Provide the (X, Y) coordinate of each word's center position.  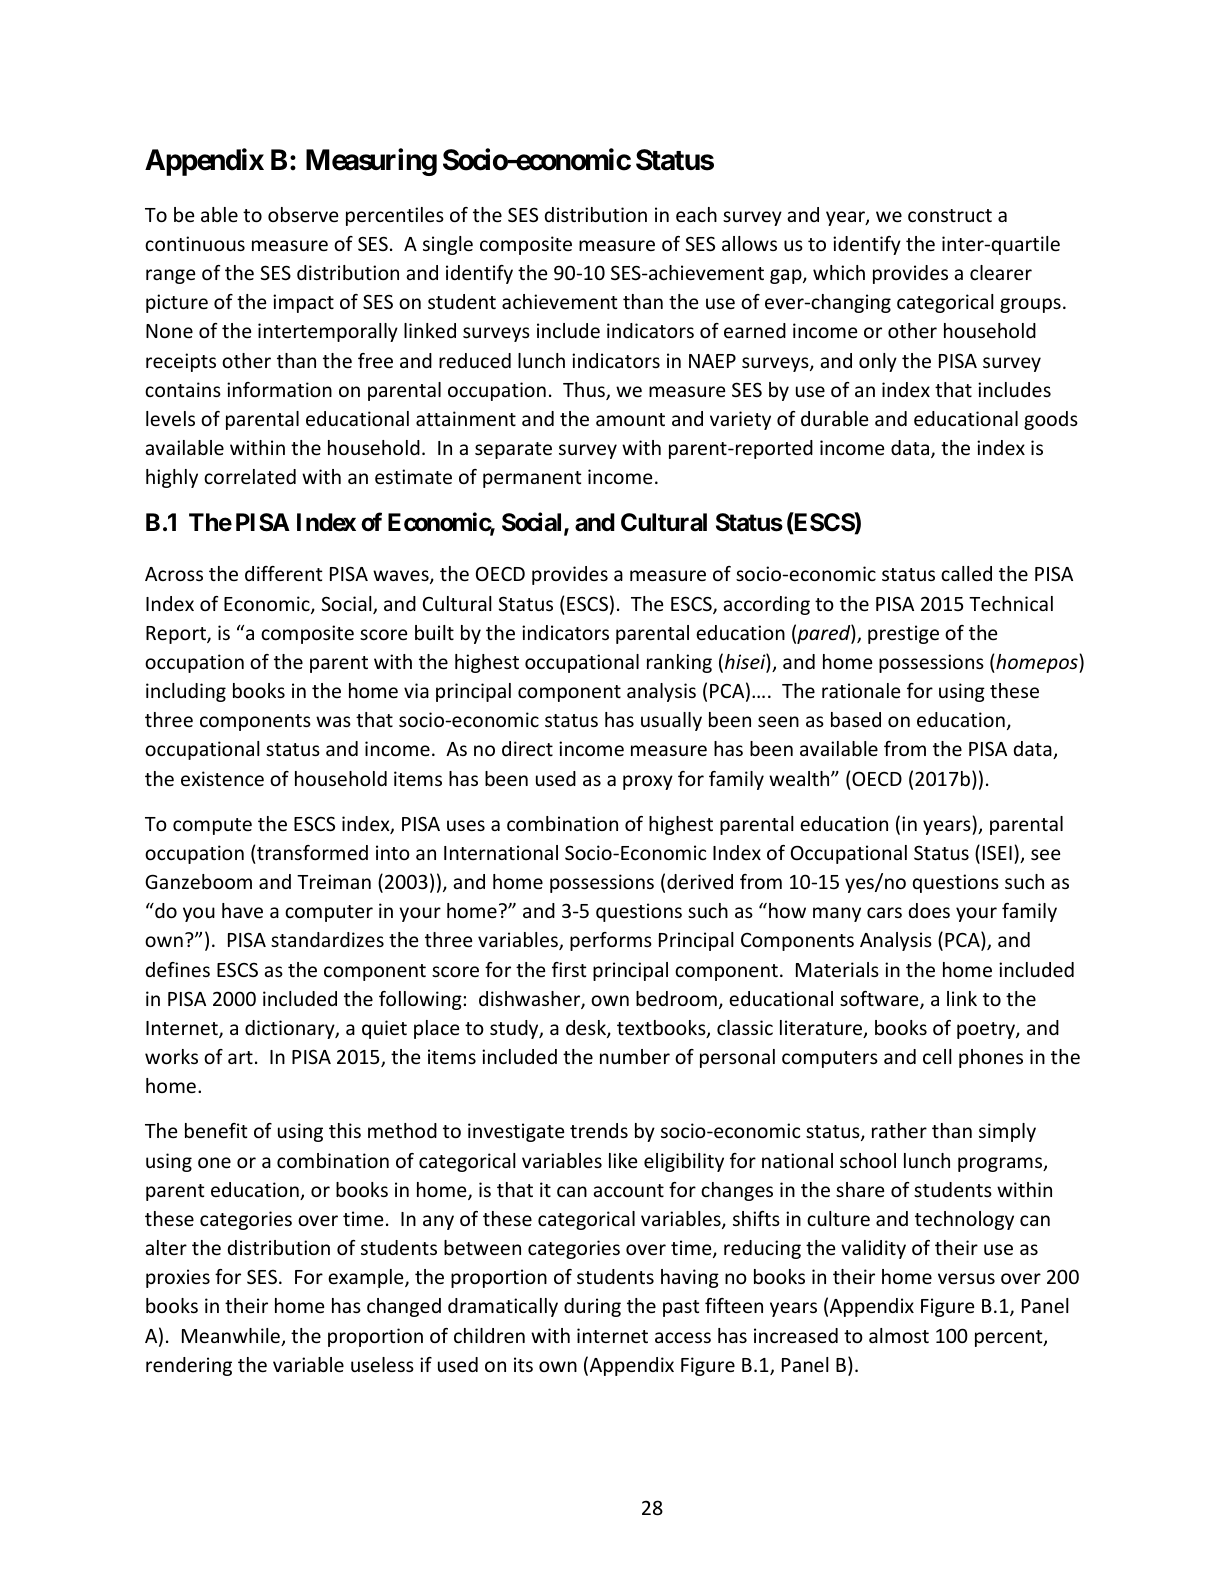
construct (950, 215)
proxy (648, 782)
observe (303, 214)
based (856, 719)
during (592, 1307)
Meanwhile (232, 1337)
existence (222, 778)
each (696, 214)
